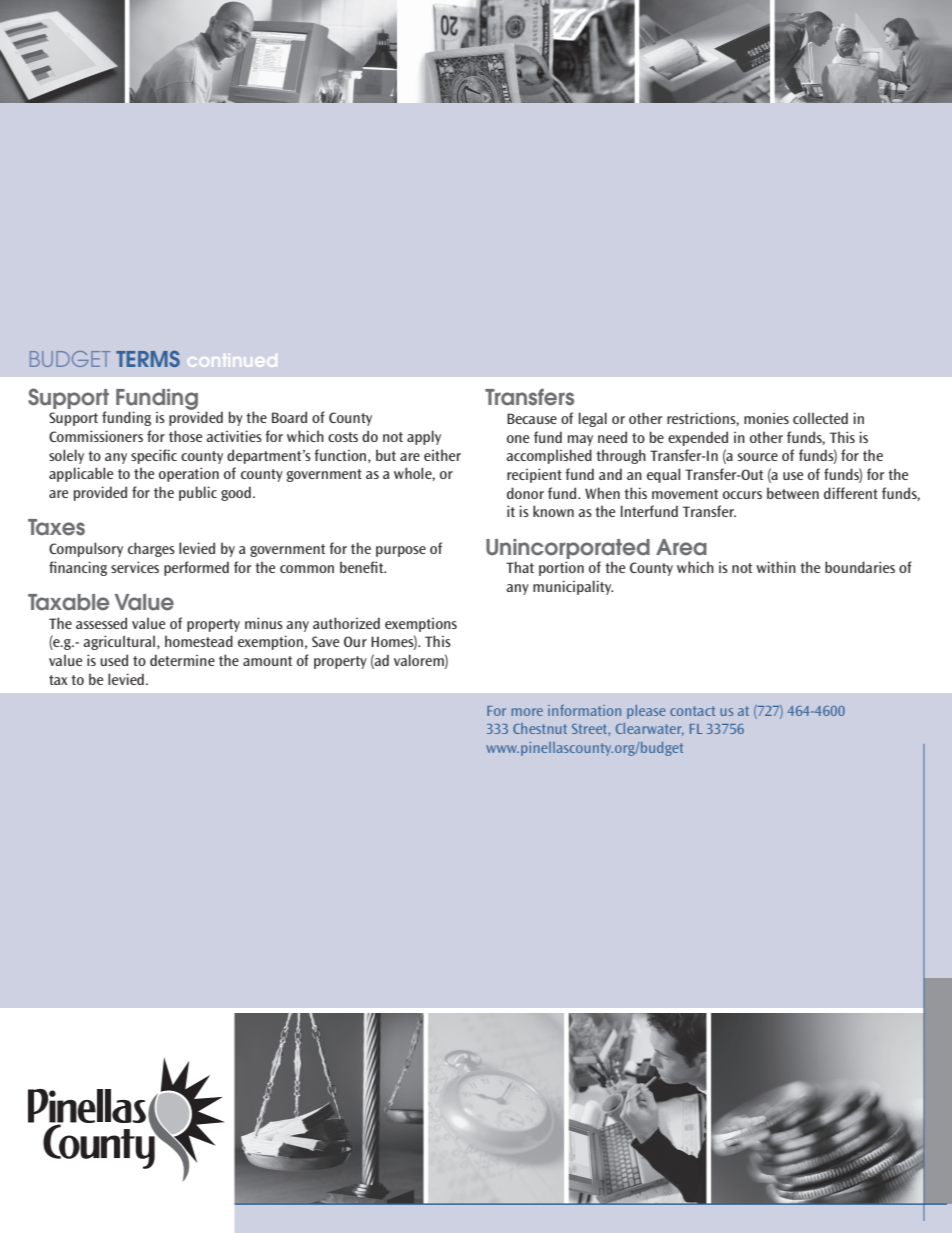 Image resolution: width=952 pixels, height=1233 pixels. I want to click on municipality, so click(573, 587).
